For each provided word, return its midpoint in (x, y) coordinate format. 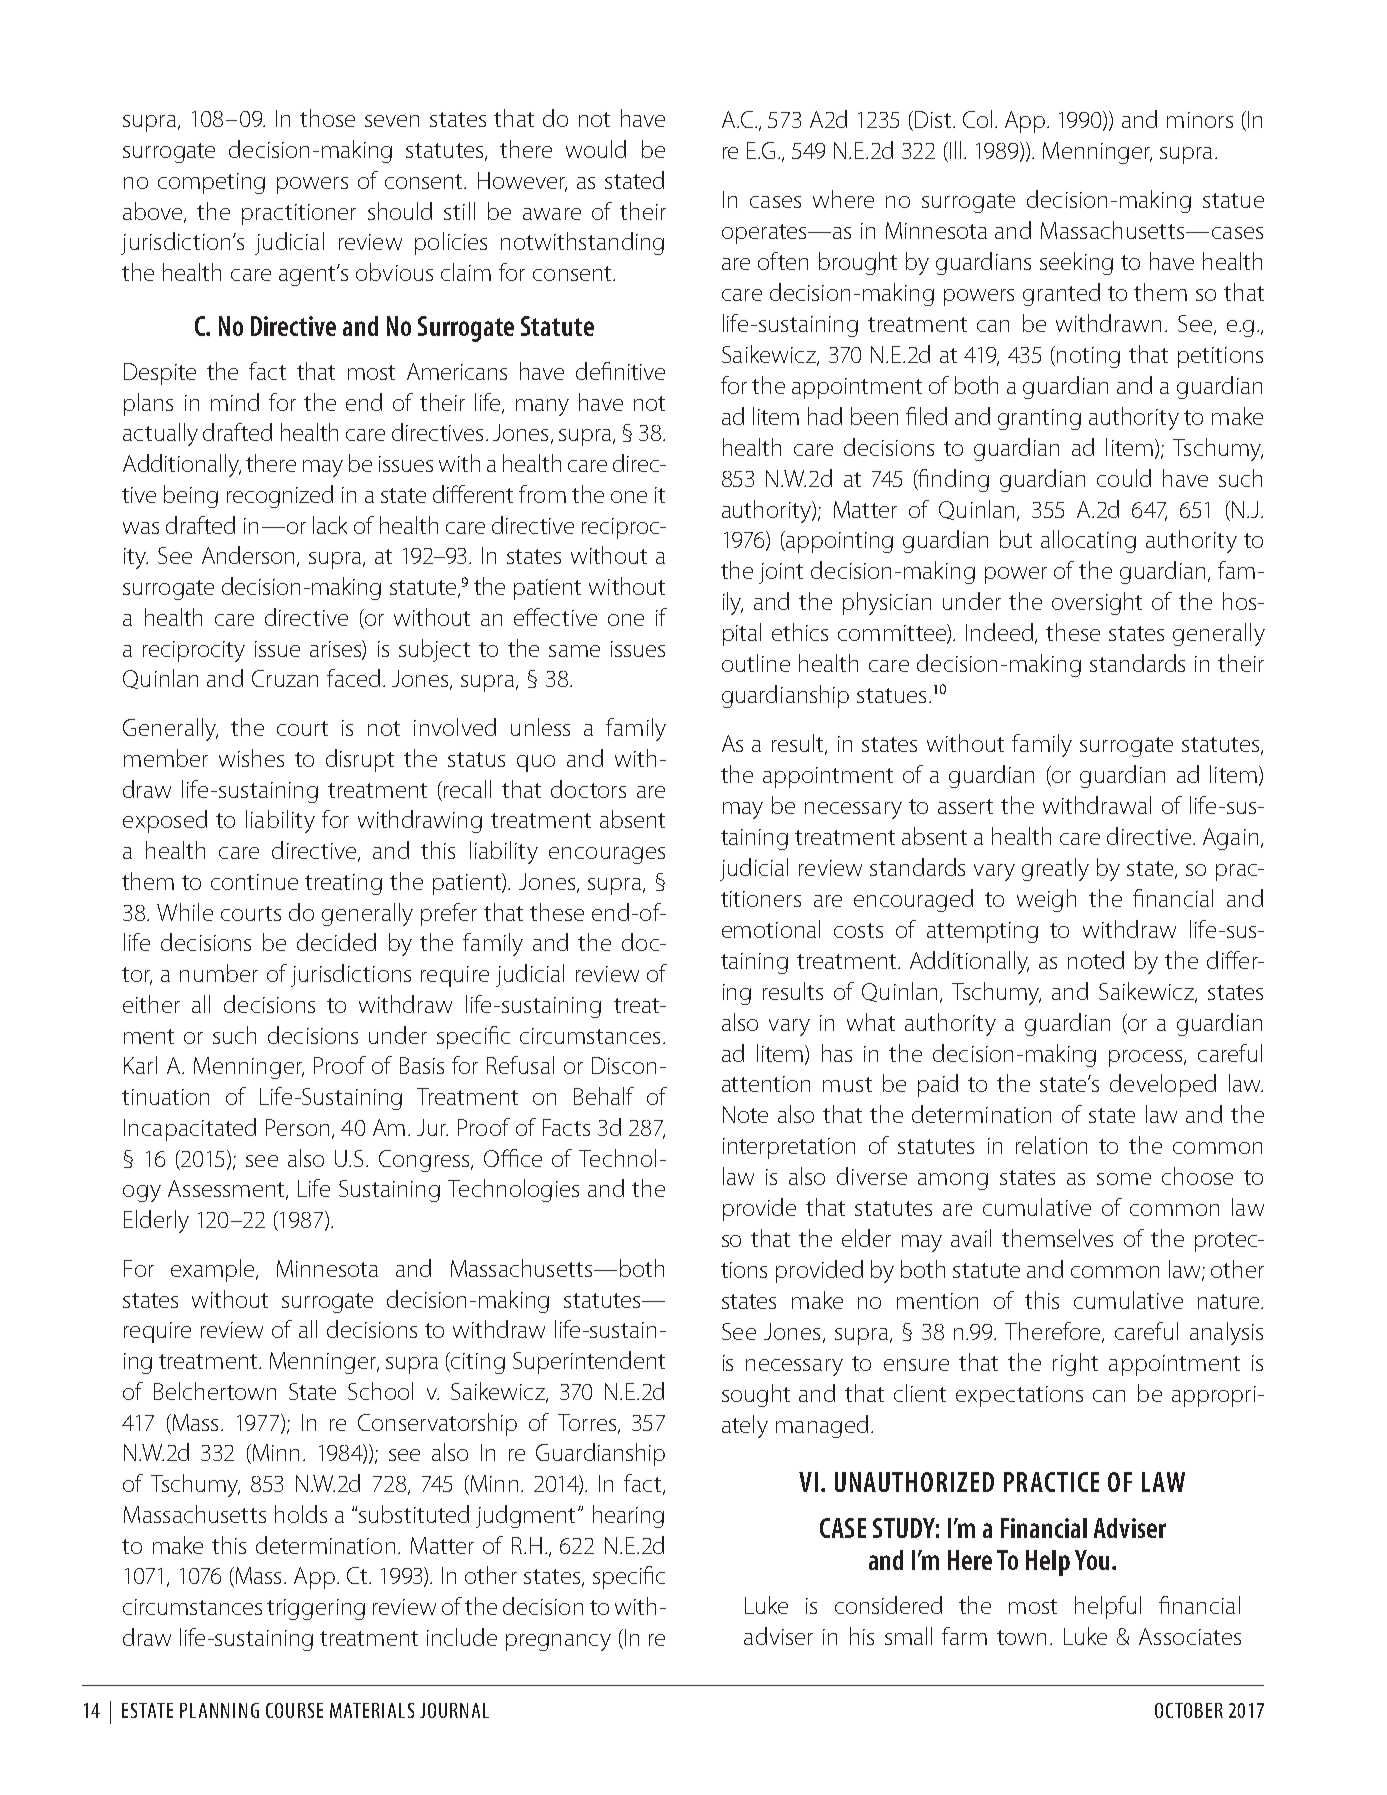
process (1147, 1058)
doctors (588, 789)
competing (211, 183)
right (1075, 1364)
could (1124, 478)
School (380, 1391)
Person (297, 1127)
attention (766, 1084)
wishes (251, 758)
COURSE (294, 1710)
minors (1200, 120)
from (542, 494)
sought (756, 1395)
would (596, 149)
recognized (280, 496)
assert (965, 806)
